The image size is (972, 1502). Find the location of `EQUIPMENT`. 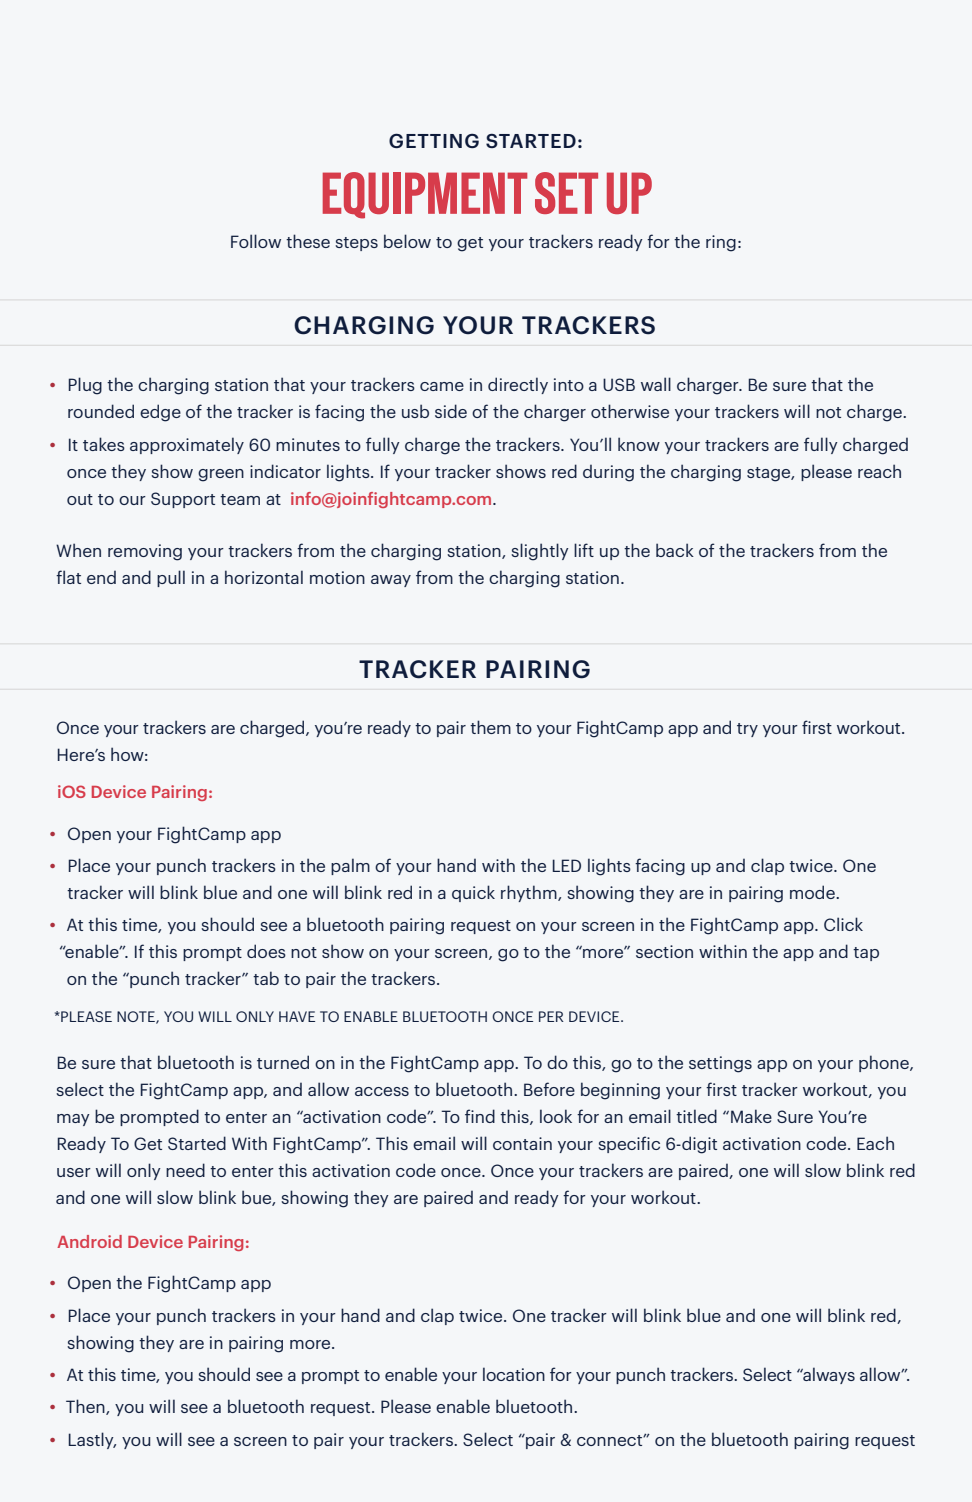

EQUIPMENT is located at coordinates (425, 195).
